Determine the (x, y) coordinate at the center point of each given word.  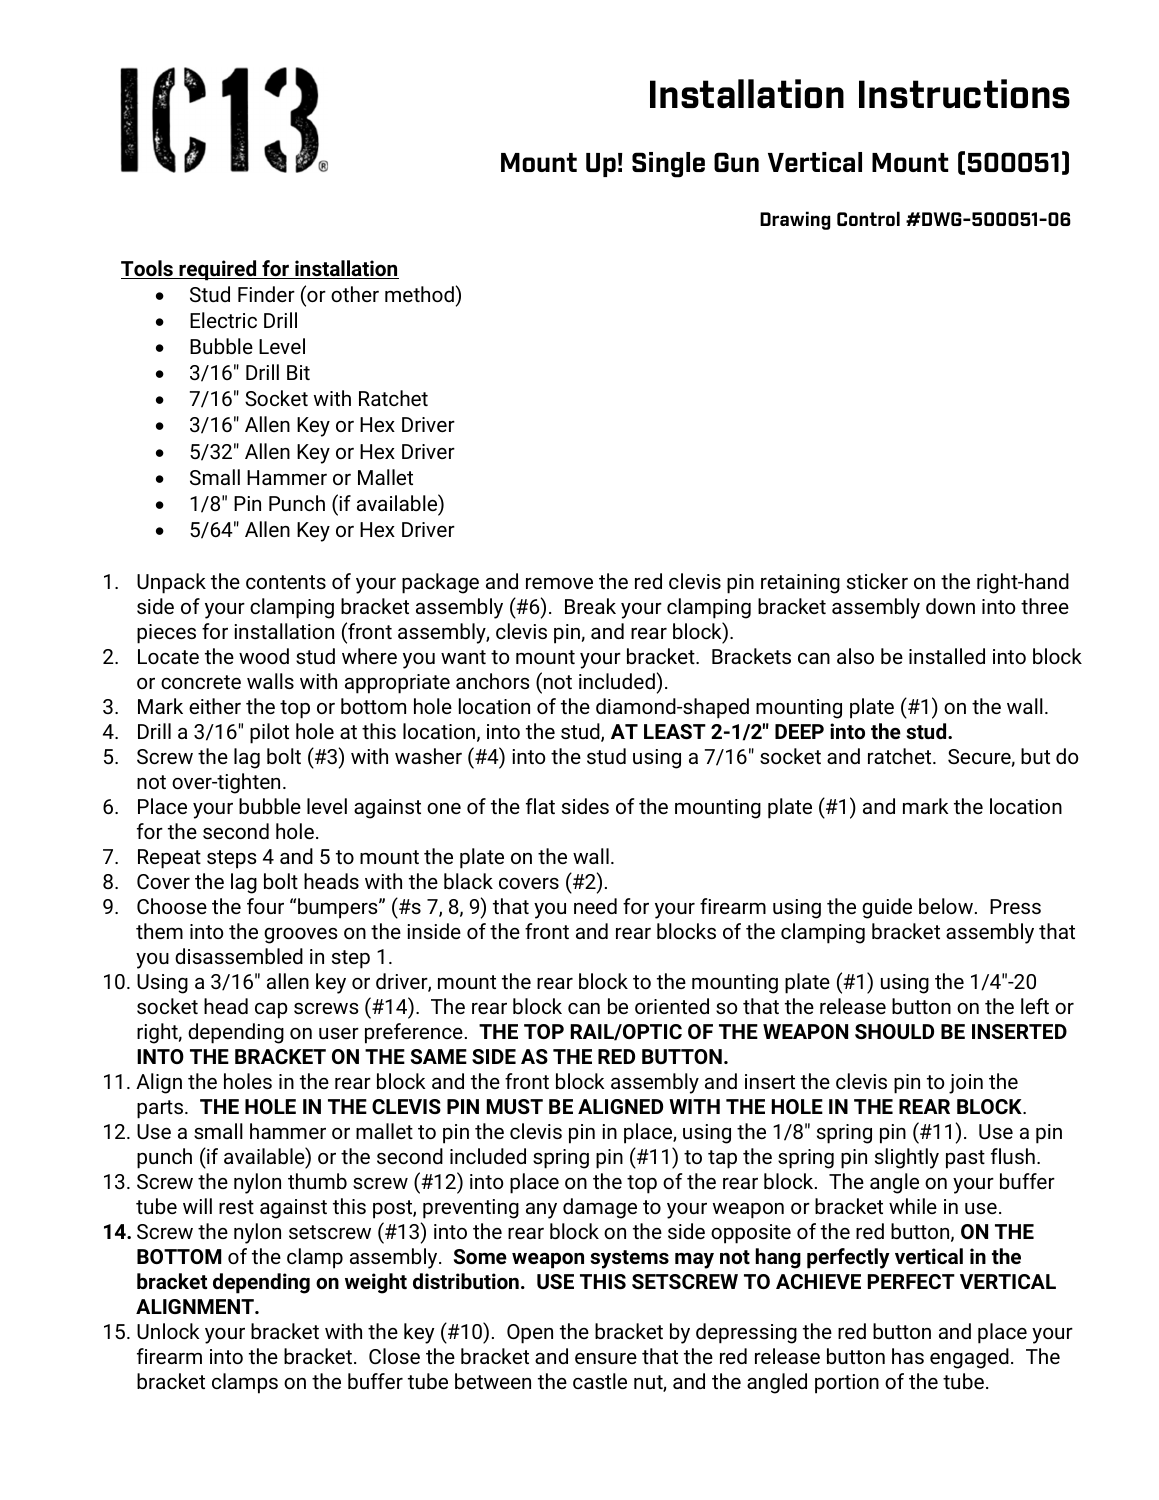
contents (286, 582)
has (908, 1356)
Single (668, 165)
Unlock (168, 1331)
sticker (877, 581)
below (946, 906)
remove (559, 583)
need (595, 906)
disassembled (239, 956)
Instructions (964, 93)
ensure (606, 1358)
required (218, 270)
